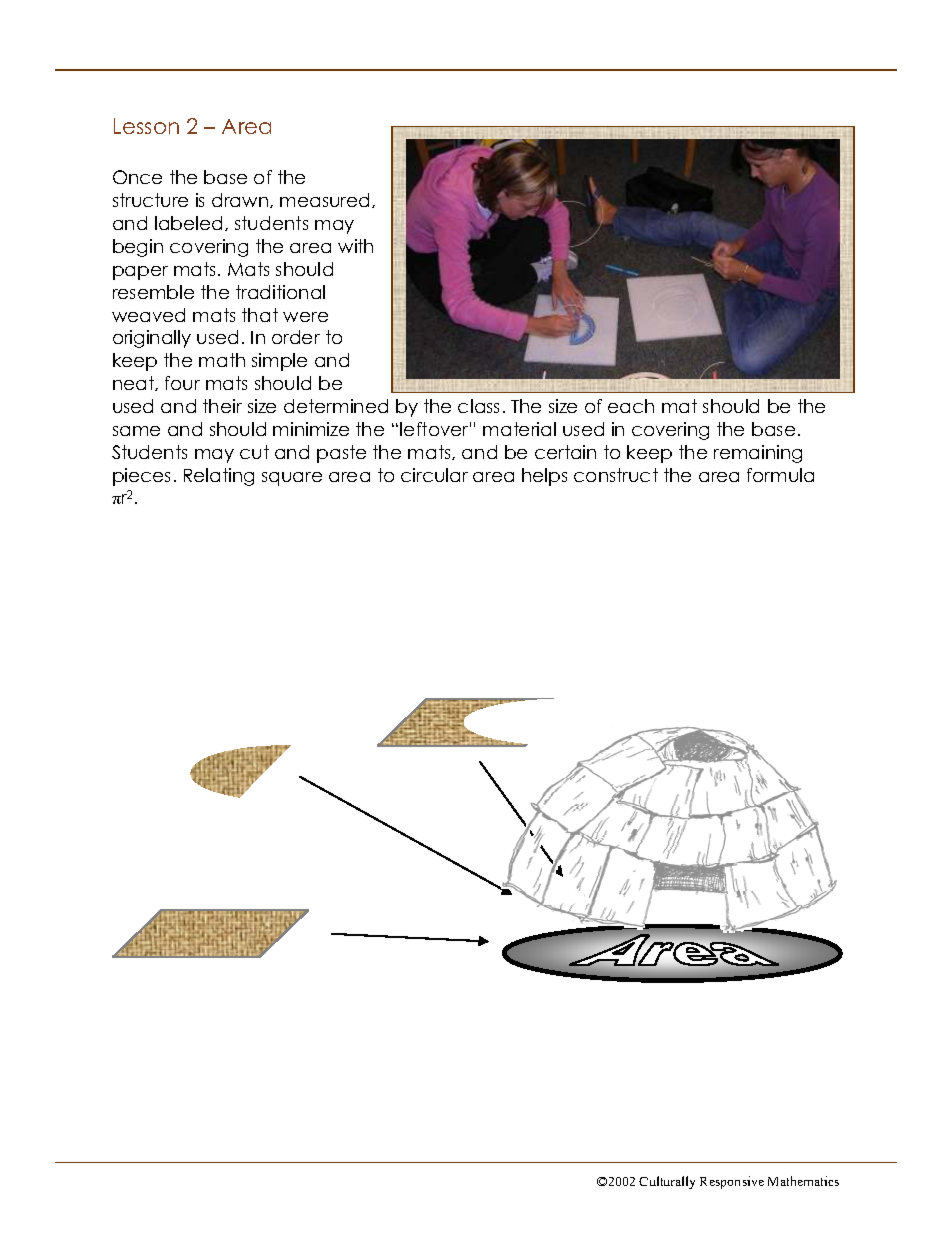 This page has width=952, height=1233. Describe the element at coordinates (292, 479) in the page. I see `square` at that location.
